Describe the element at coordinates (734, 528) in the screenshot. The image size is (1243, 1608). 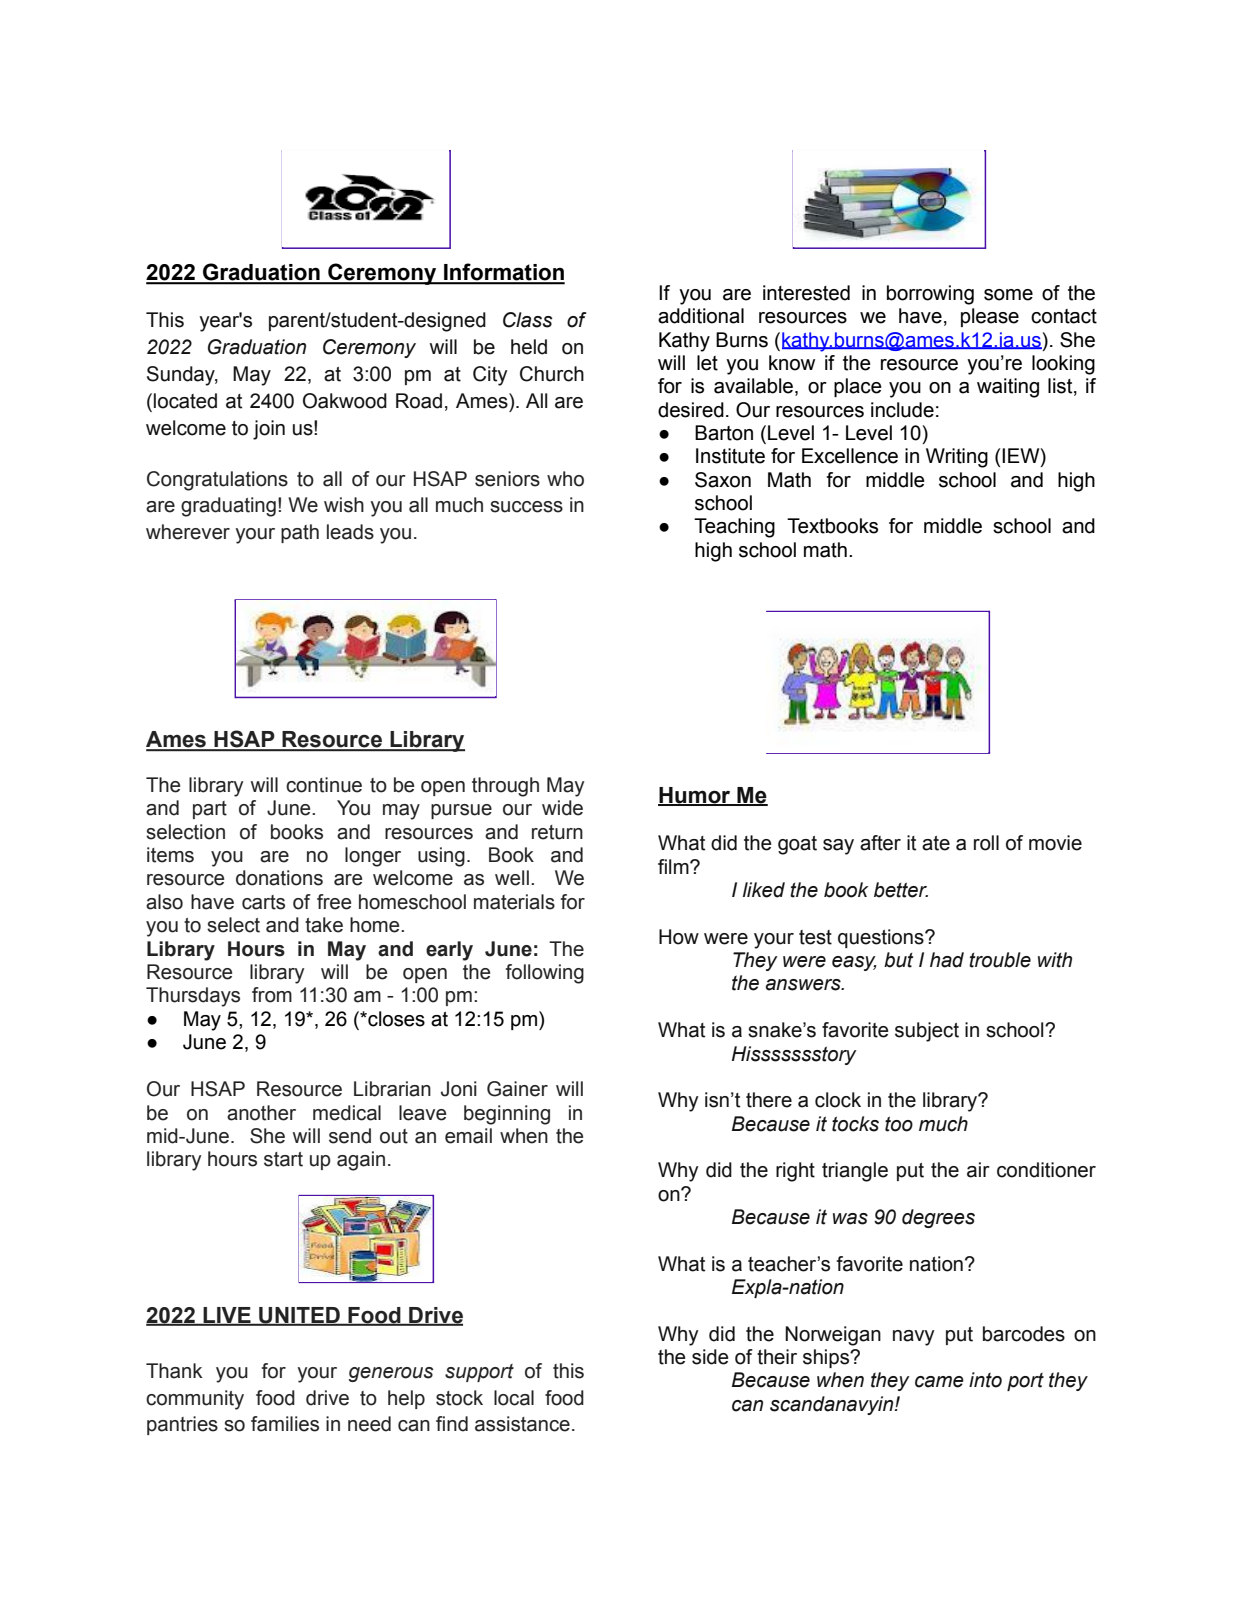
I see `Teaching` at that location.
